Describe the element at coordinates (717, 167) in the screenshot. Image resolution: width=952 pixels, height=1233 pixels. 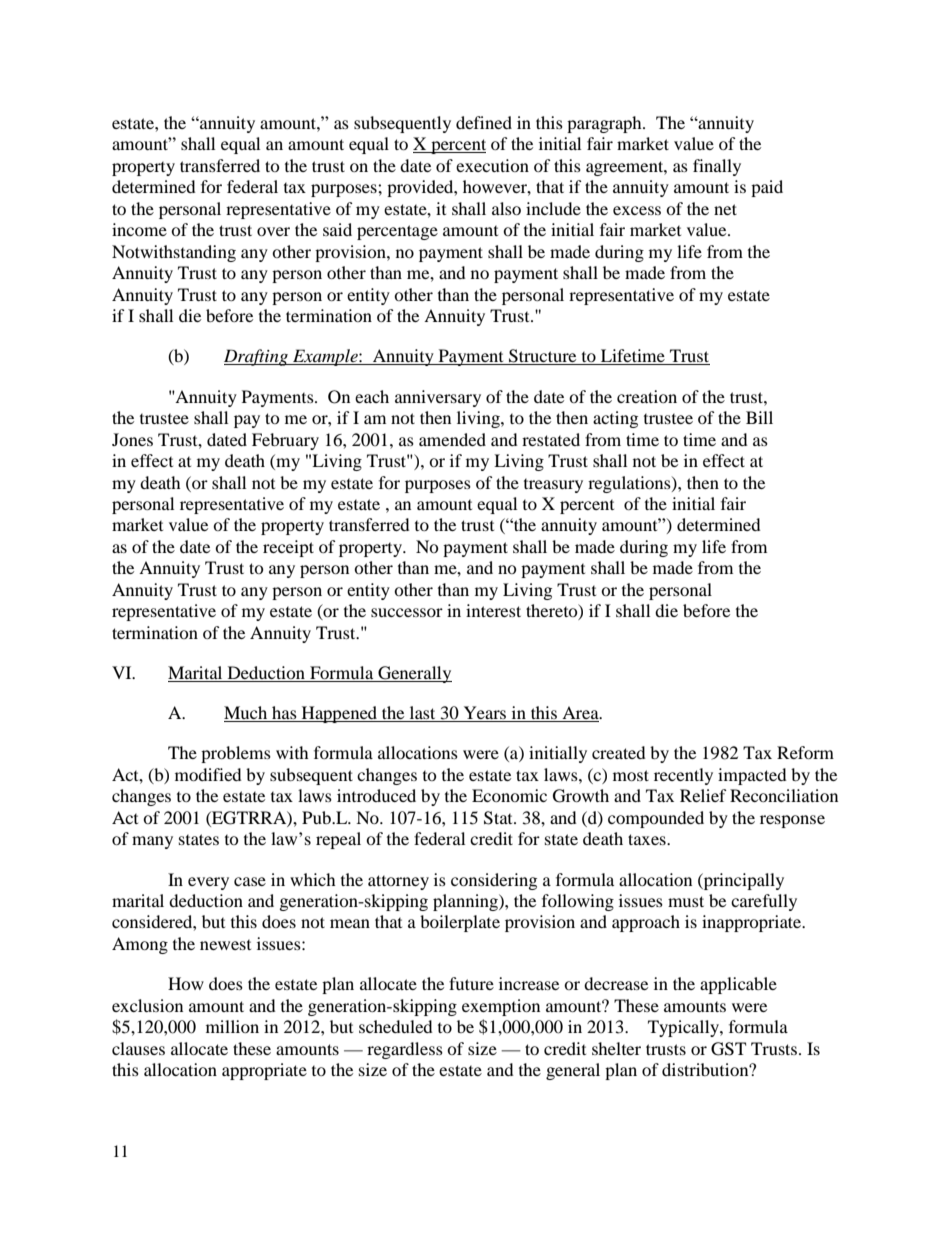
I see `finally` at that location.
